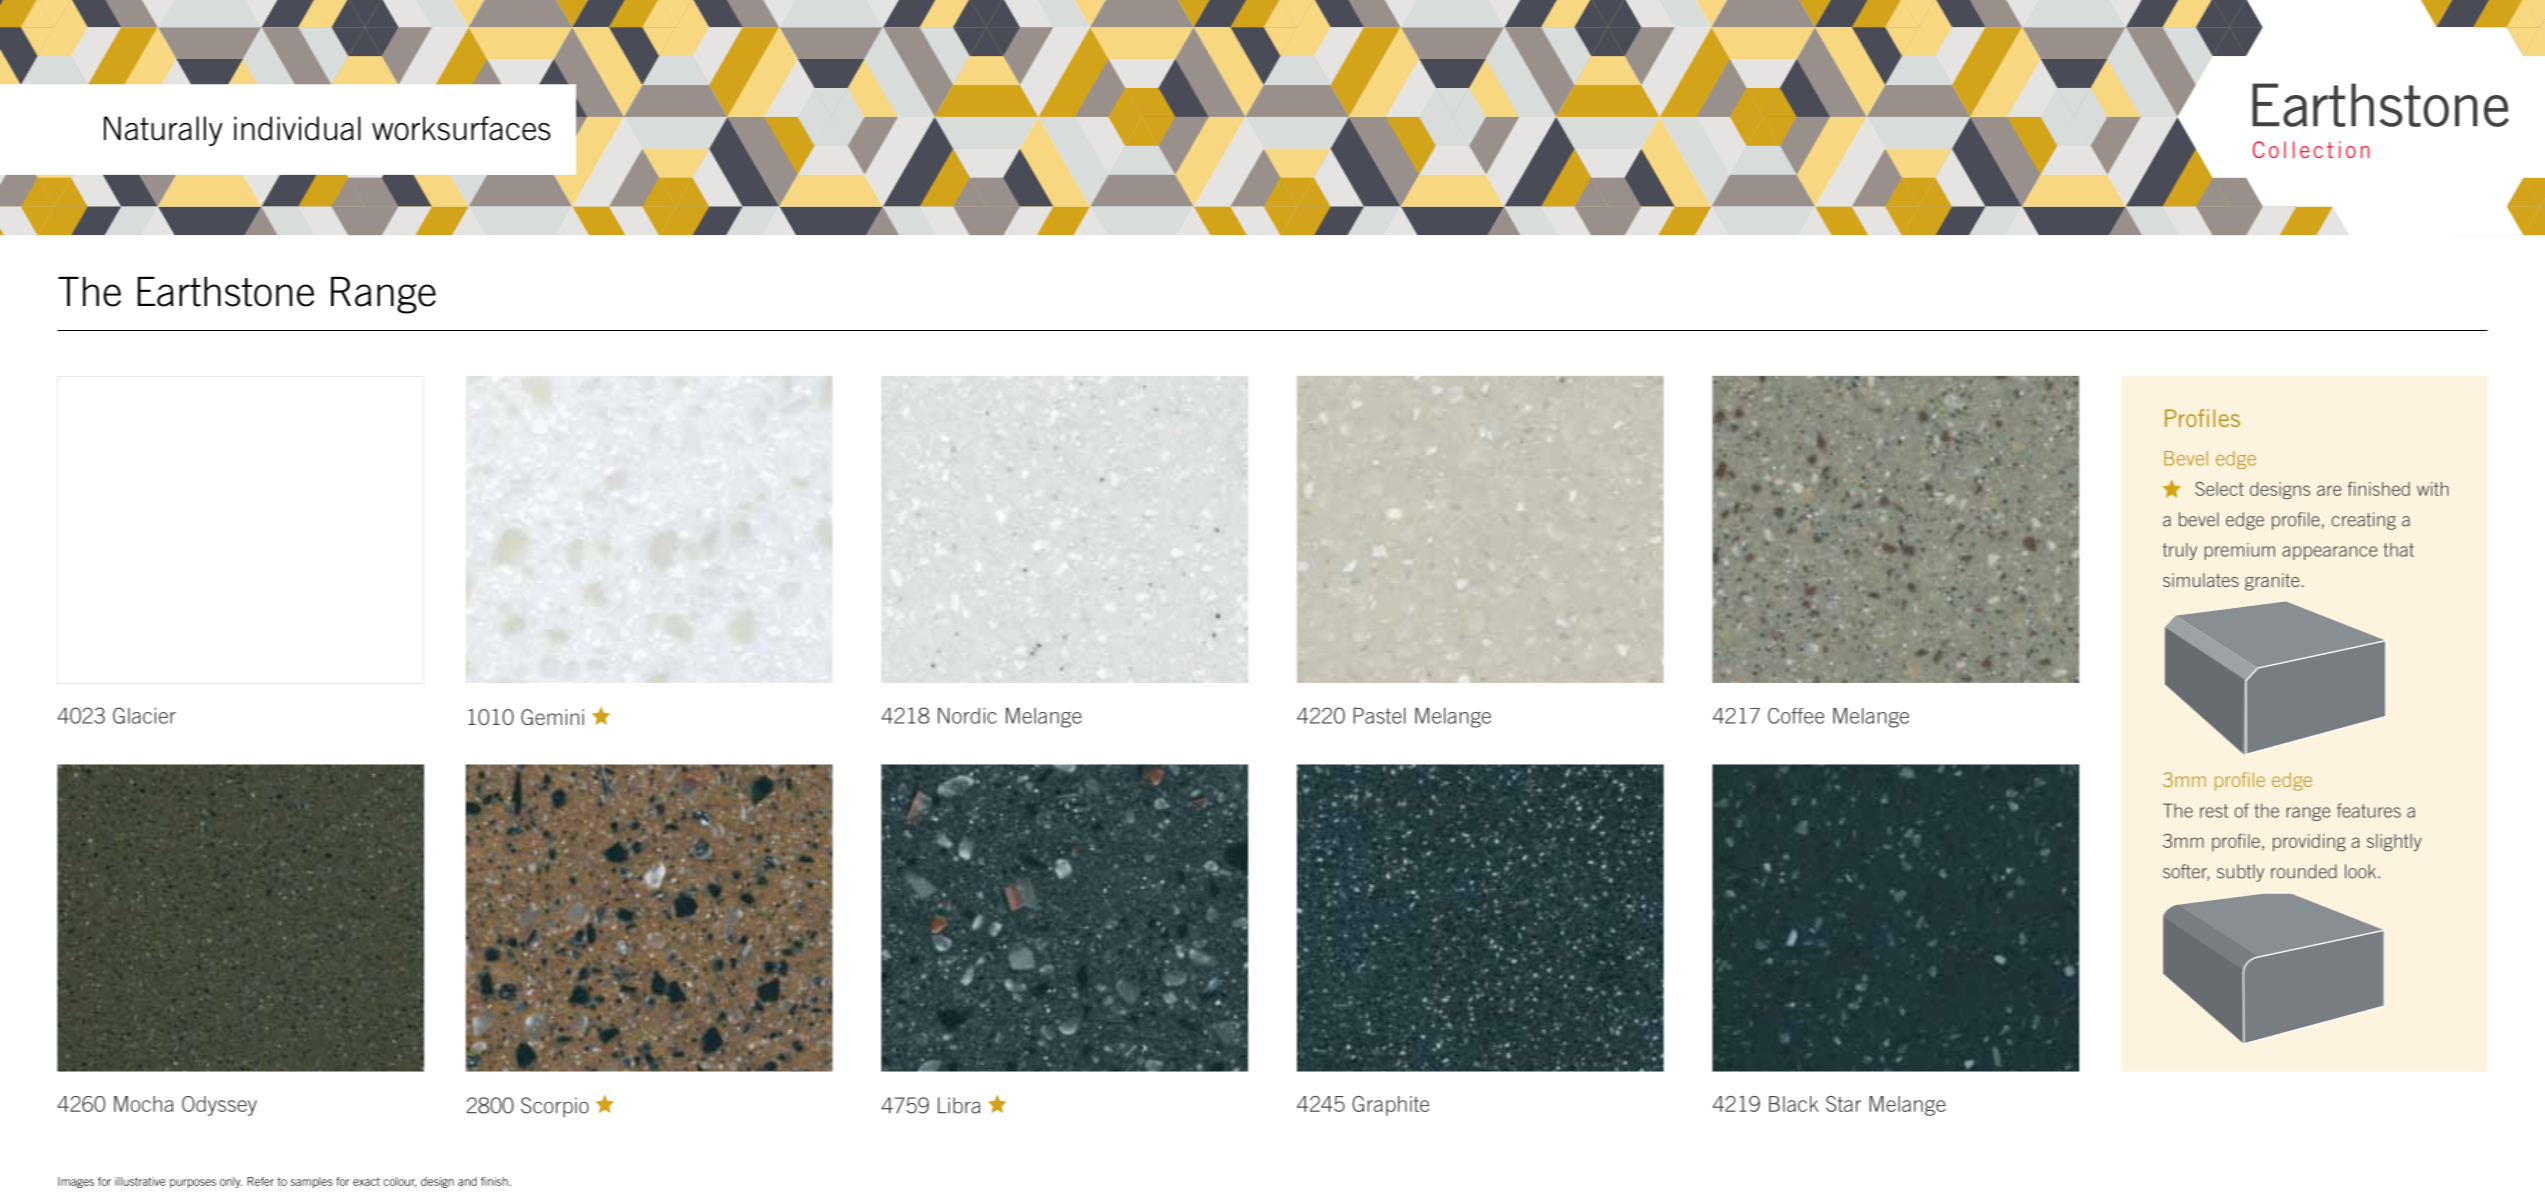  I want to click on Pastel, so click(1379, 716).
